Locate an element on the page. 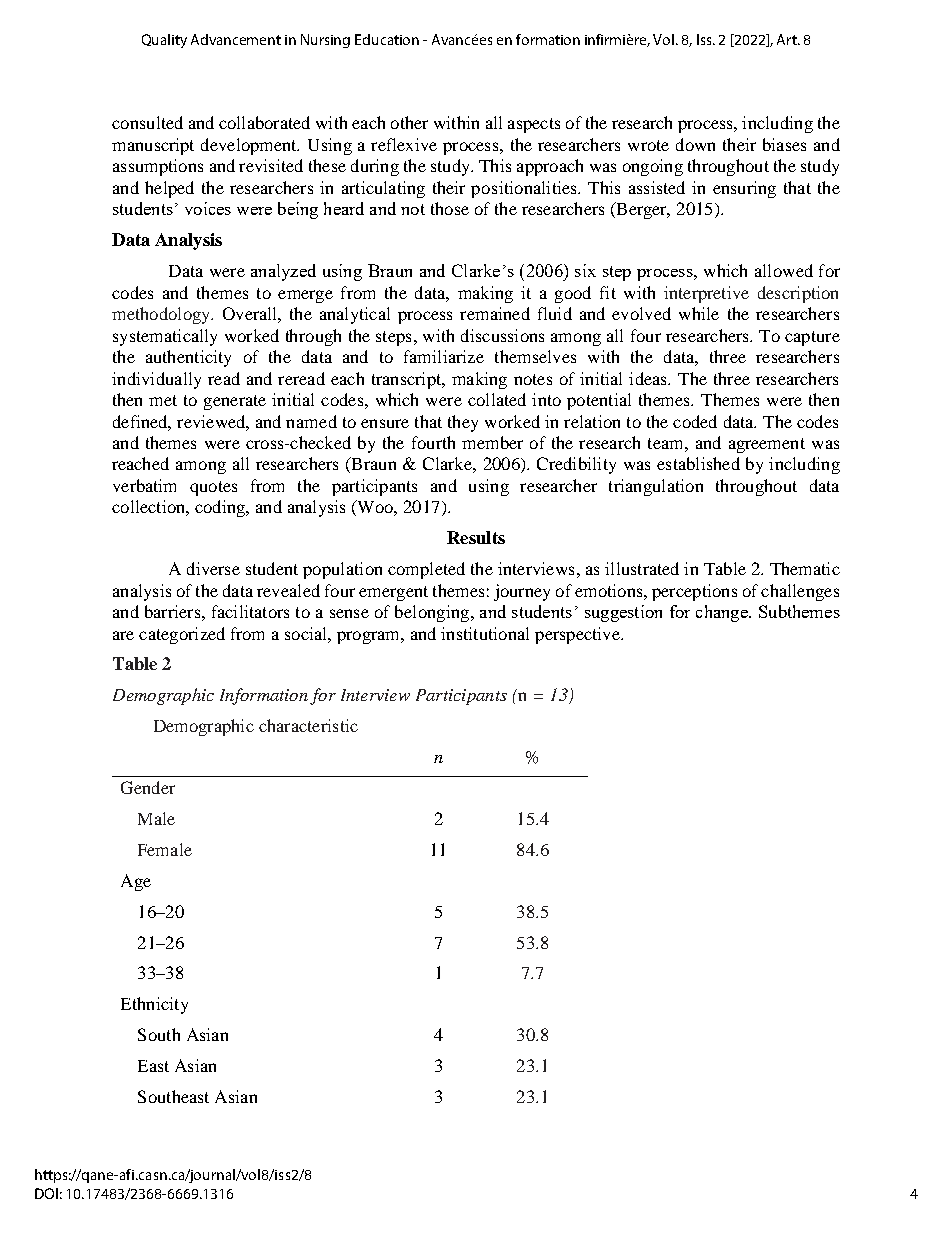 Image resolution: width=952 pixels, height=1233 pixels. down is located at coordinates (695, 144).
